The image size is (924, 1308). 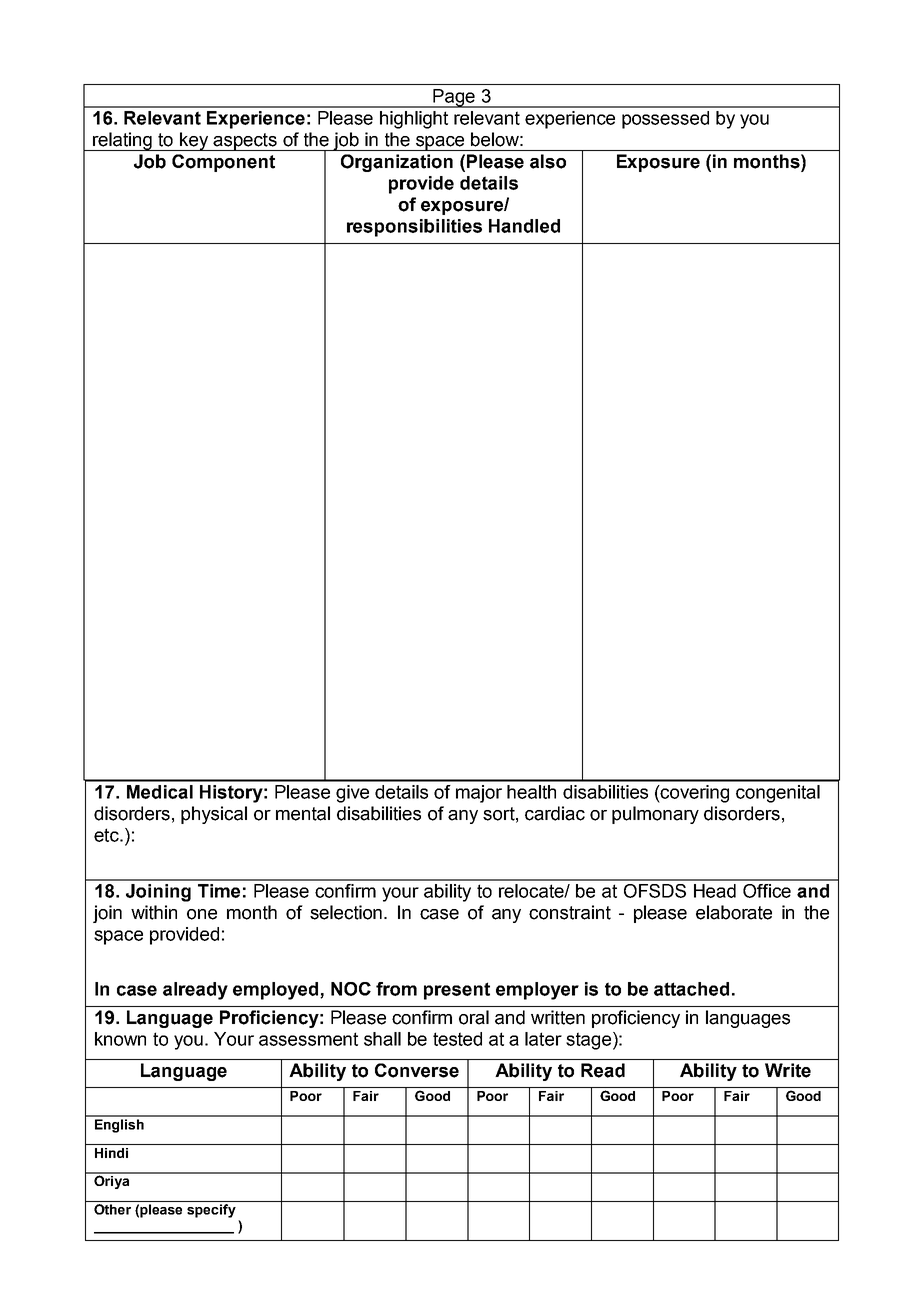 What do you see at coordinates (655, 815) in the document?
I see `pulmonary` at bounding box center [655, 815].
